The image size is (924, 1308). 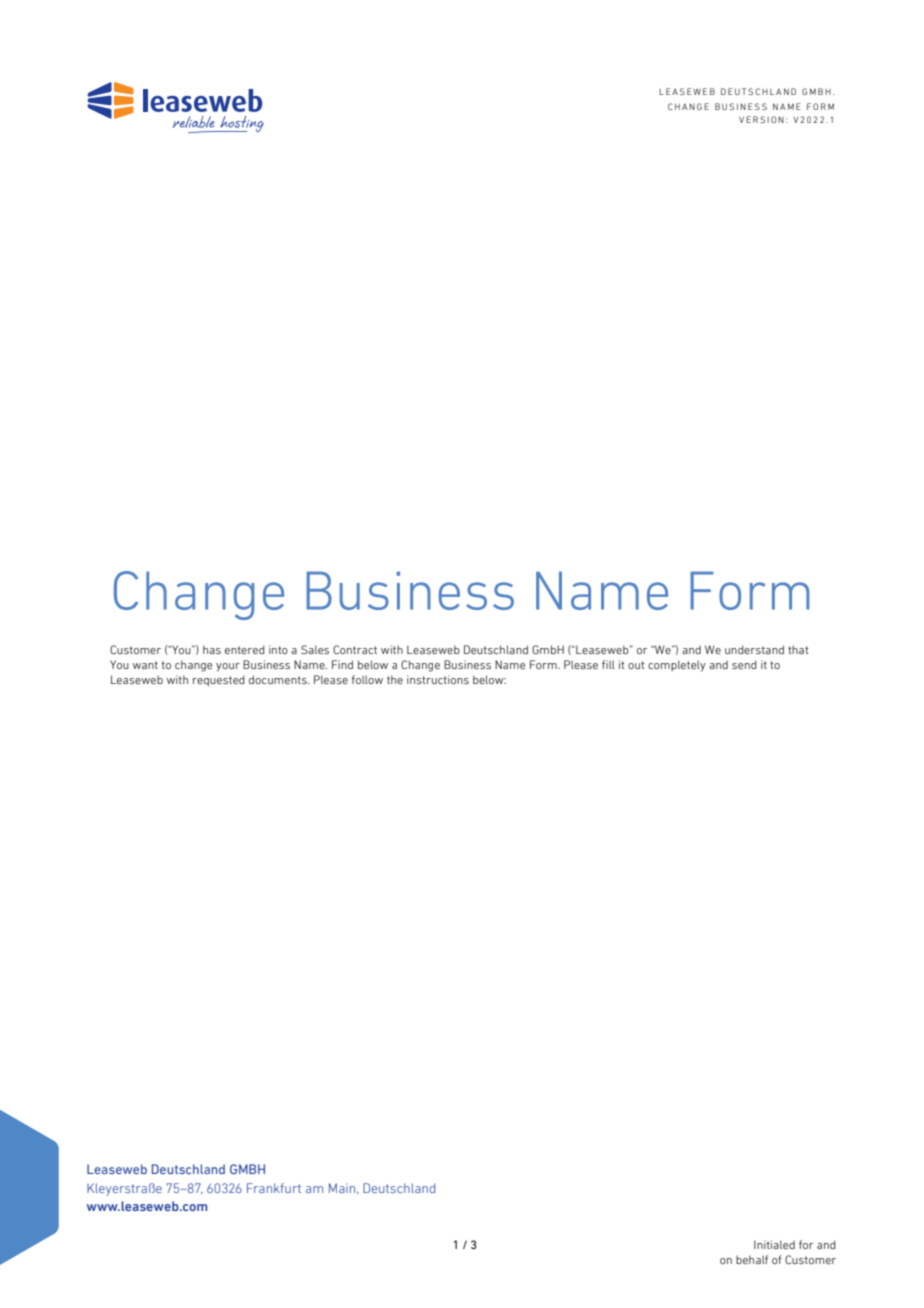 I want to click on completely, so click(x=677, y=666).
